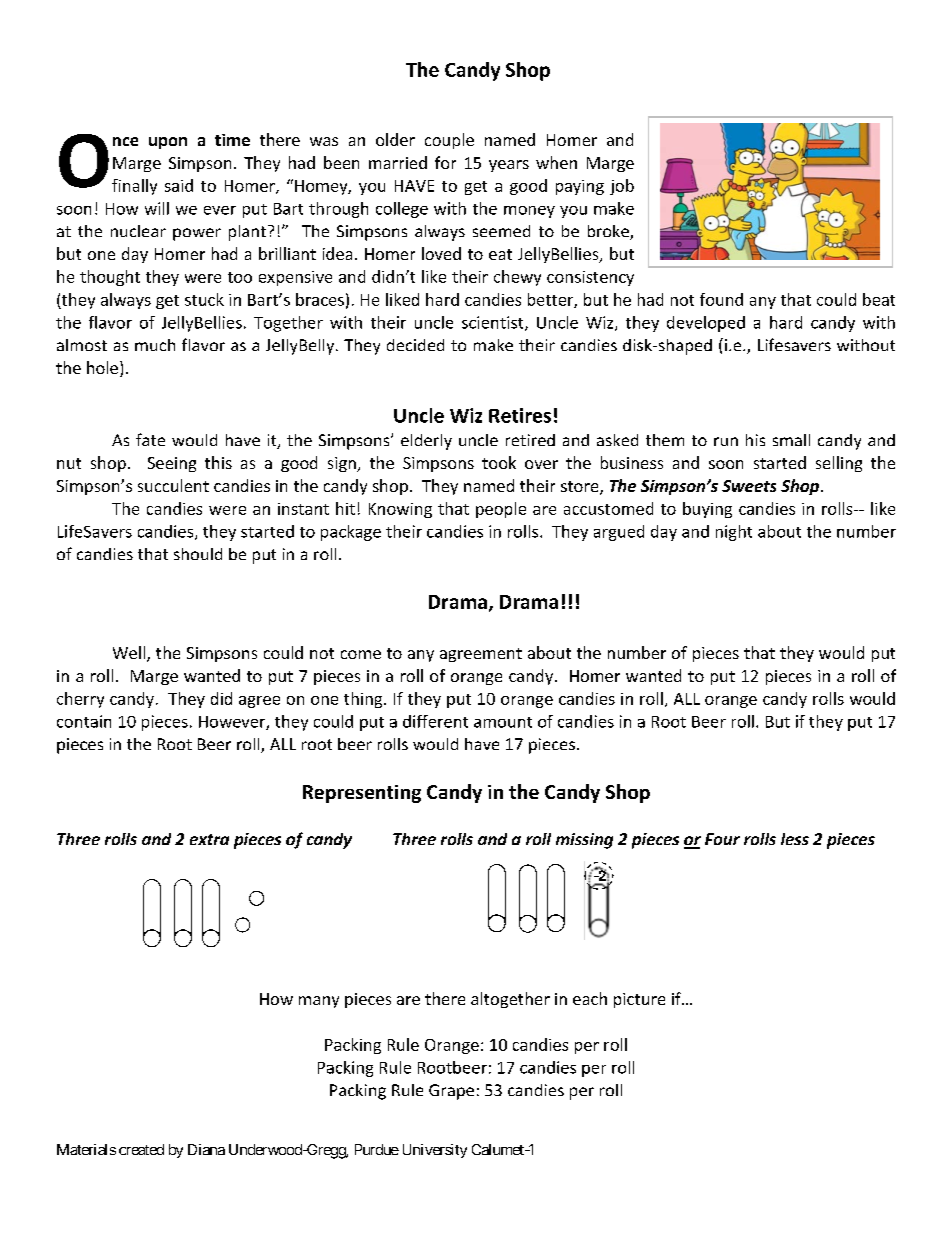  I want to click on created, so click(141, 1149).
